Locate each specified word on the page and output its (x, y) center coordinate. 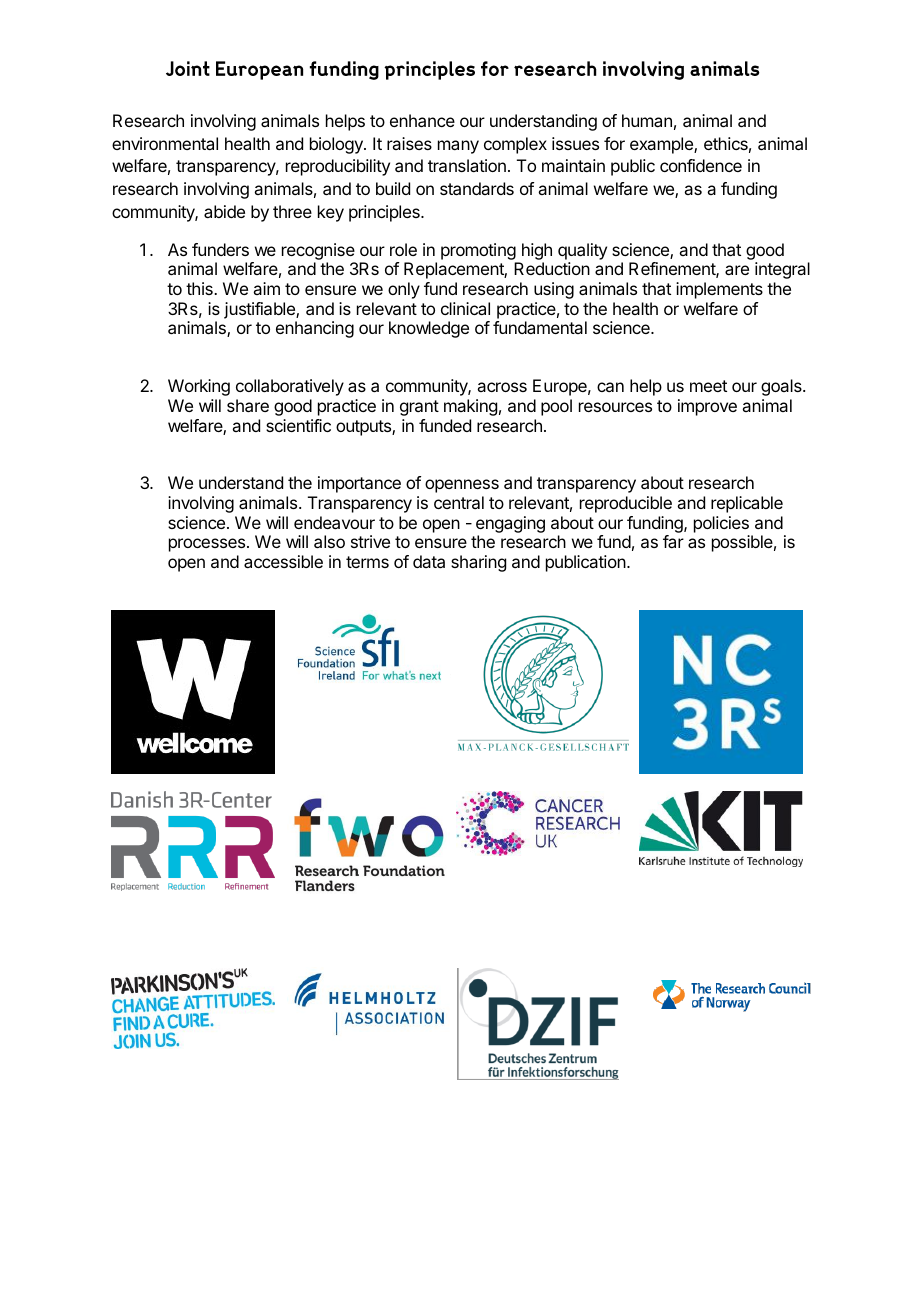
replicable (747, 504)
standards (477, 188)
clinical (465, 308)
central (459, 502)
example (662, 145)
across (502, 387)
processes (208, 545)
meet (708, 386)
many (458, 147)
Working (199, 387)
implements (719, 290)
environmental (165, 143)
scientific (298, 425)
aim (266, 288)
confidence (701, 165)
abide (224, 211)
